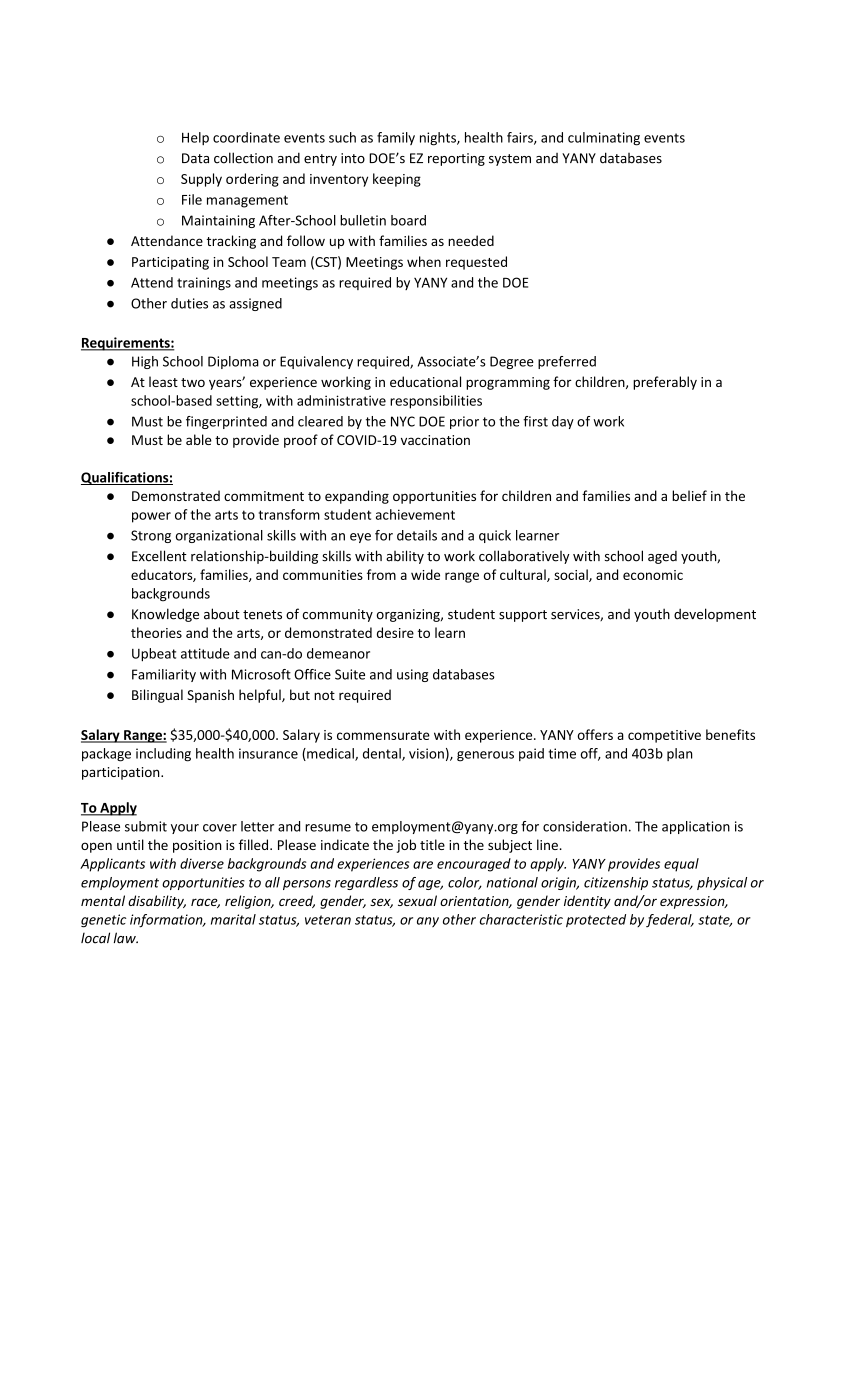  Describe the element at coordinates (201, 180) in the screenshot. I see `Supply` at that location.
